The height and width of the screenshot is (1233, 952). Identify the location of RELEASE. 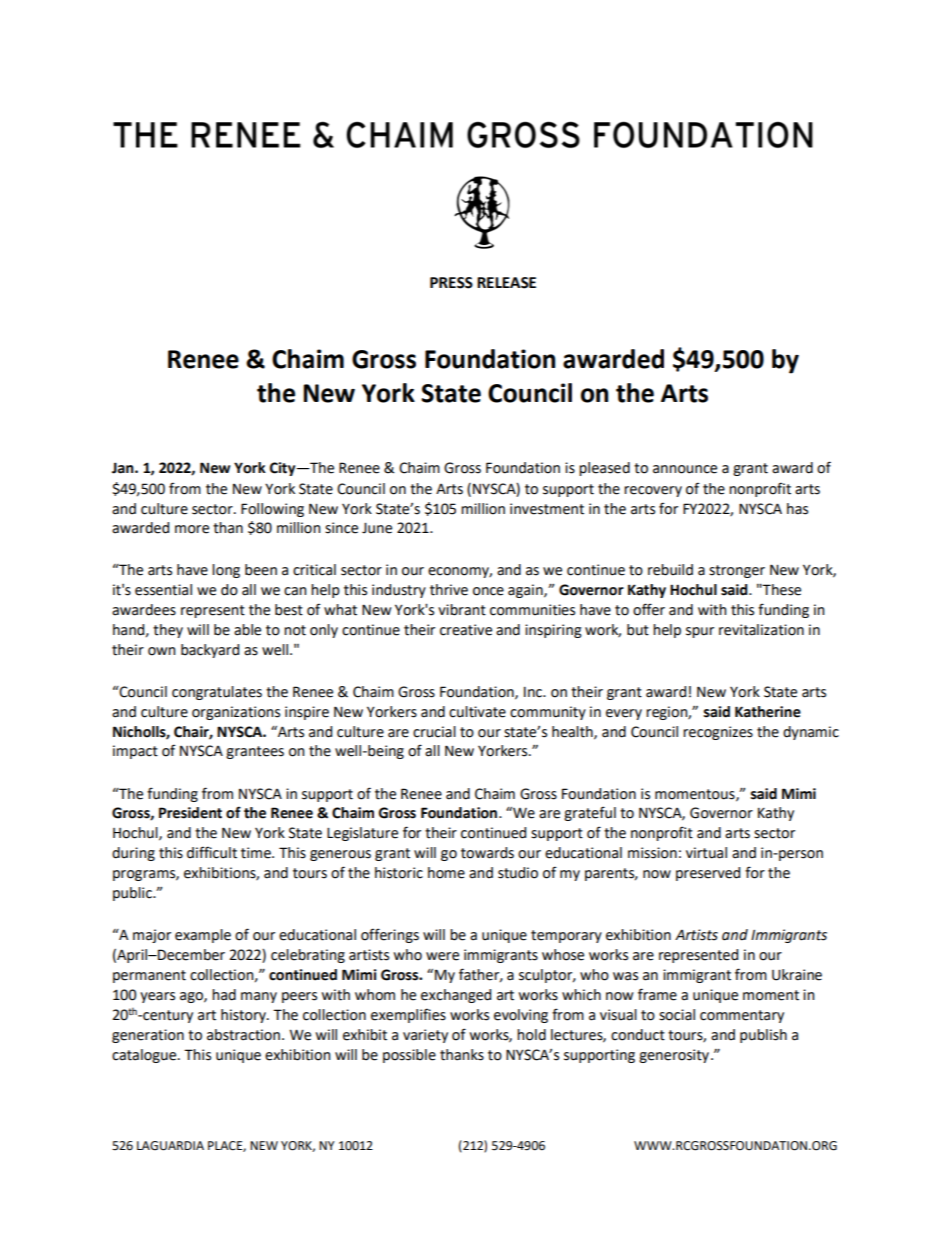
(506, 283).
